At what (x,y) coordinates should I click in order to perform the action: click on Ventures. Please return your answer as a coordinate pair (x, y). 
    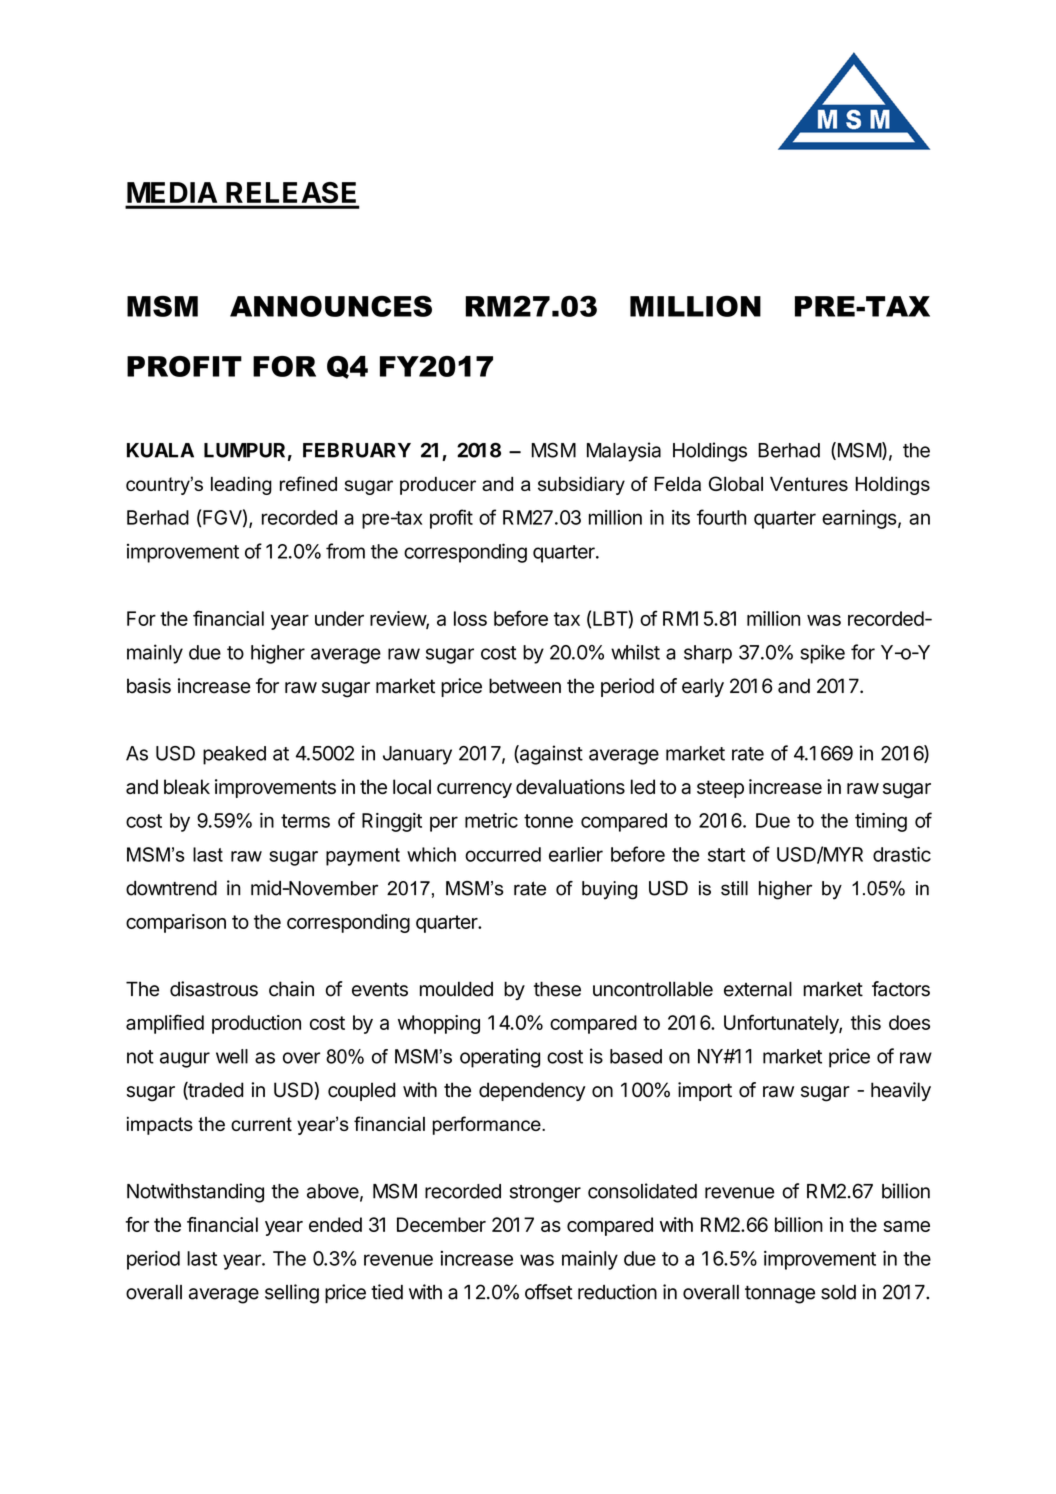
    Looking at the image, I should click on (809, 484).
